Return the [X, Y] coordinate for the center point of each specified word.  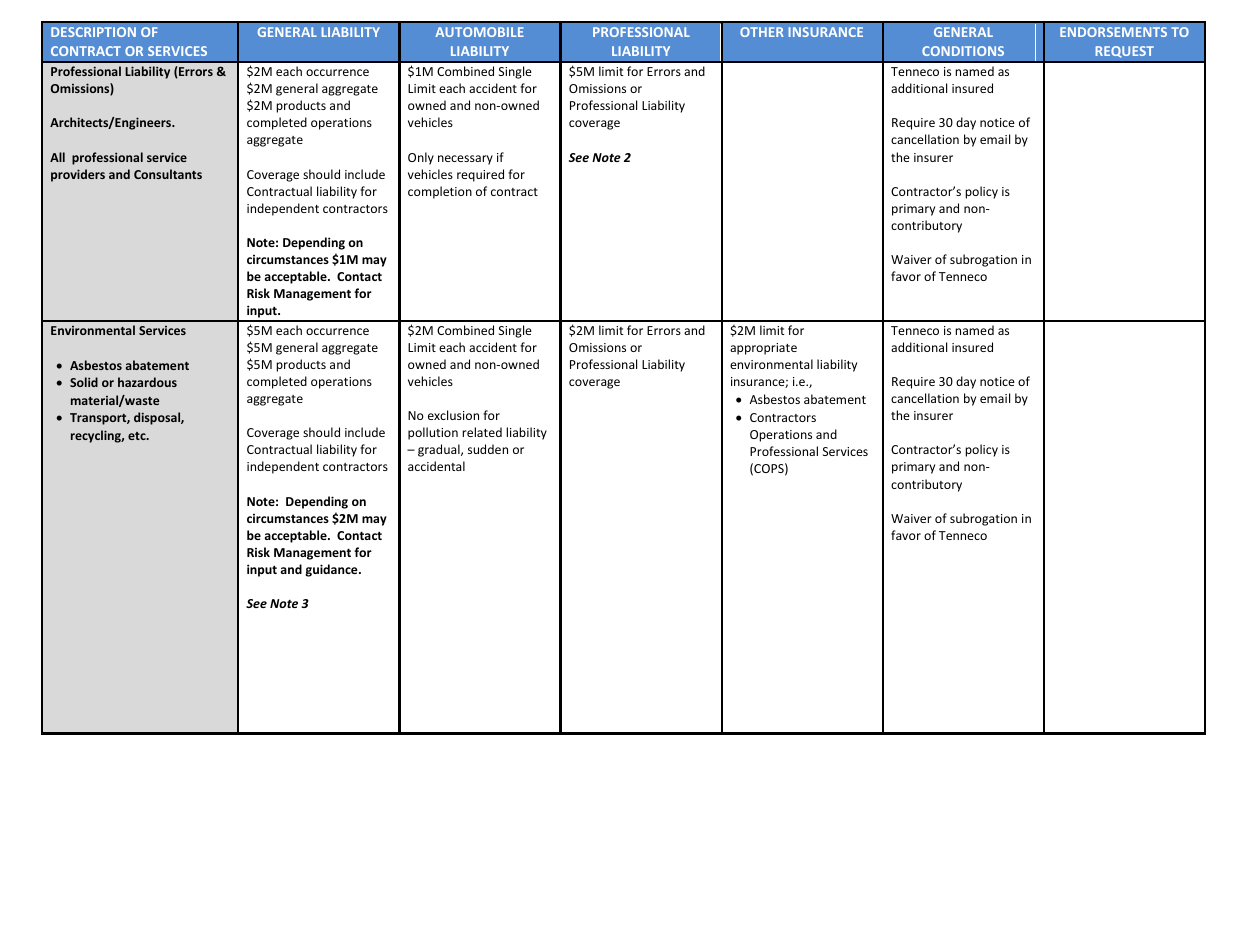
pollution [433, 433]
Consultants [168, 174]
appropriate [763, 349]
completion [440, 192]
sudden [488, 449]
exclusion [453, 415]
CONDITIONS [963, 51]
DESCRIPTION [93, 32]
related [482, 432]
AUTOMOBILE [479, 32]
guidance [332, 570]
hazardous [147, 382]
